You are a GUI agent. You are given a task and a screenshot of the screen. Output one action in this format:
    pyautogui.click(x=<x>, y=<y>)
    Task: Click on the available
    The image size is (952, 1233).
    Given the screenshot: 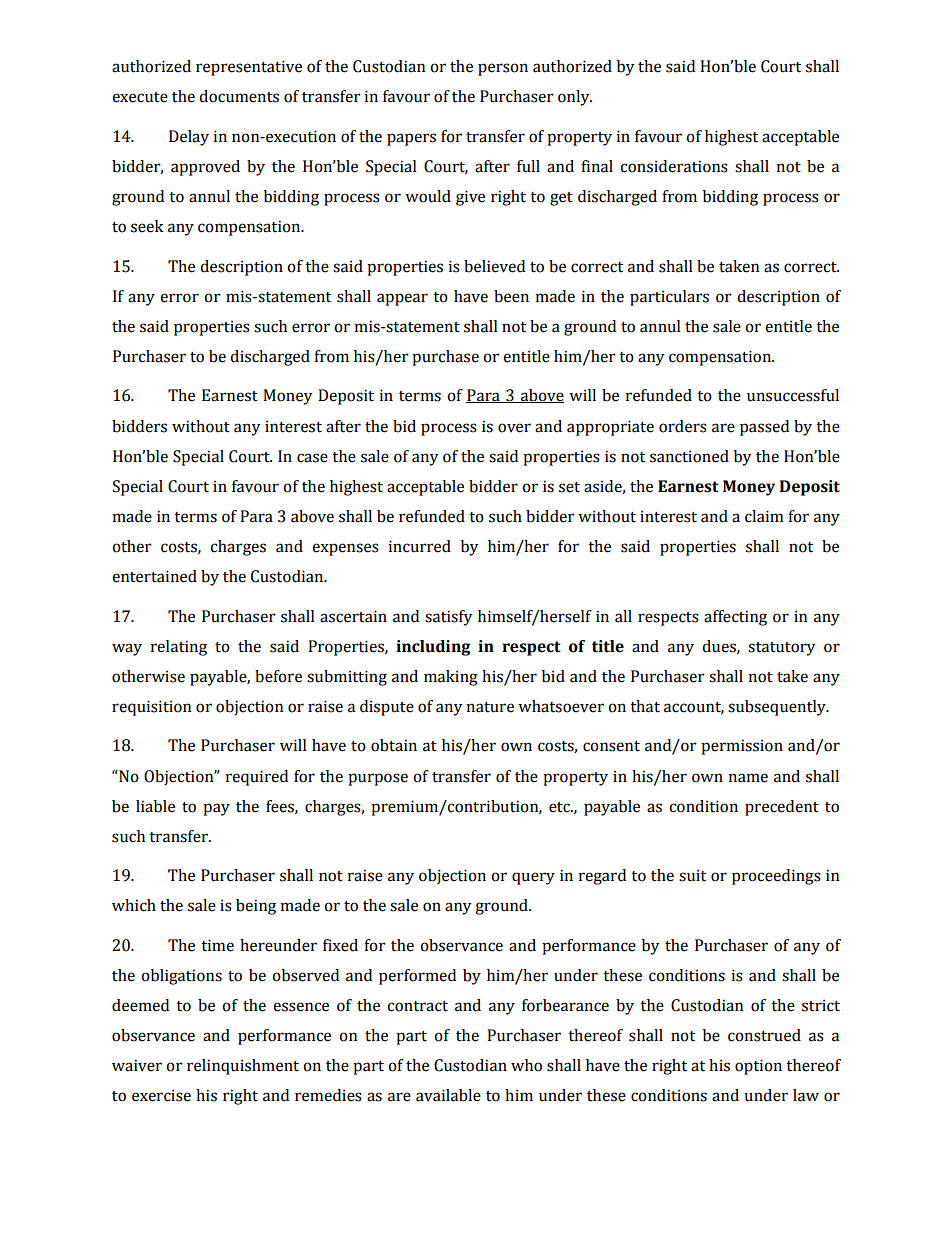 What is the action you would take?
    pyautogui.click(x=448, y=1095)
